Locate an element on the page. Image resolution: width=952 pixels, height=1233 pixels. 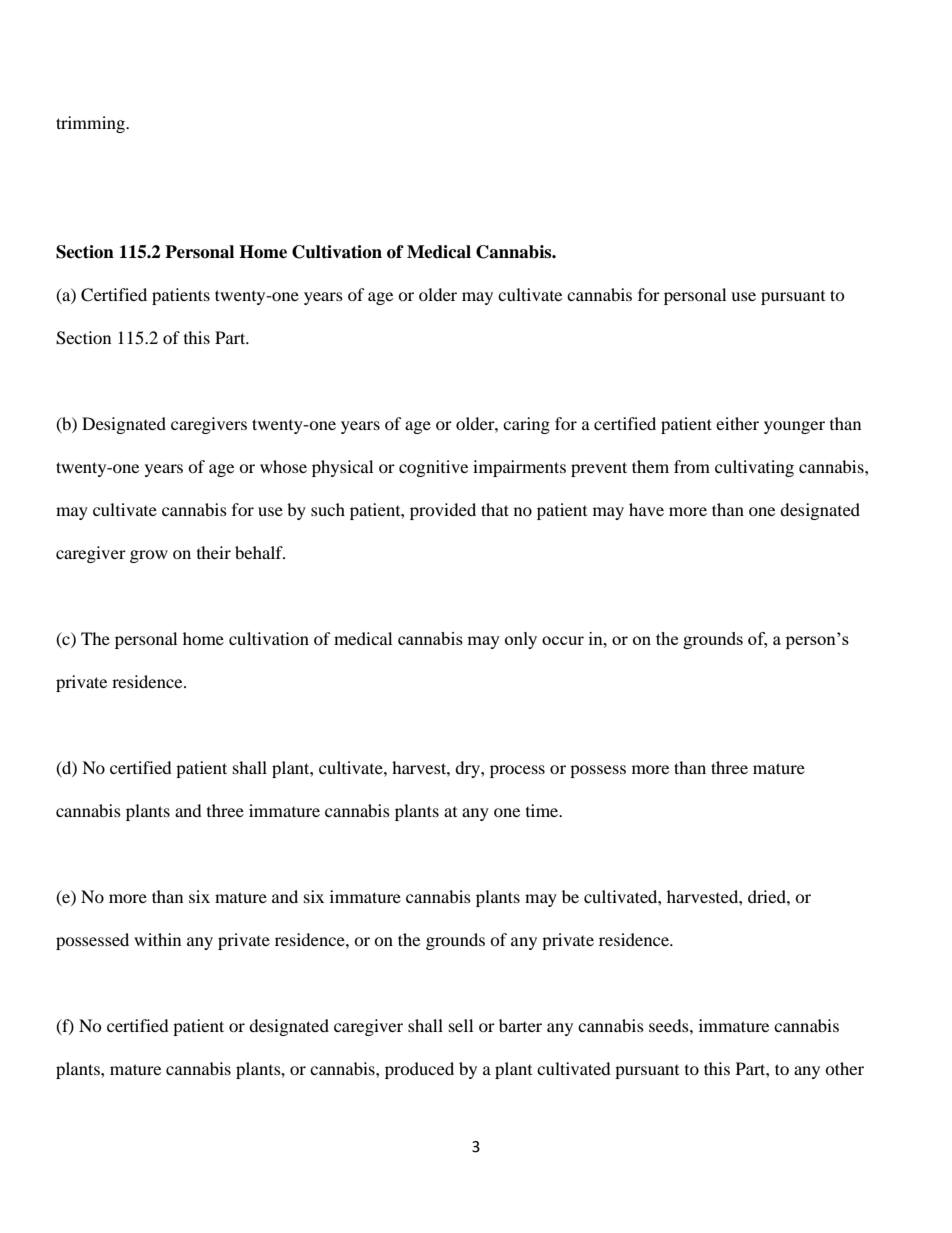
grow is located at coordinates (149, 556).
